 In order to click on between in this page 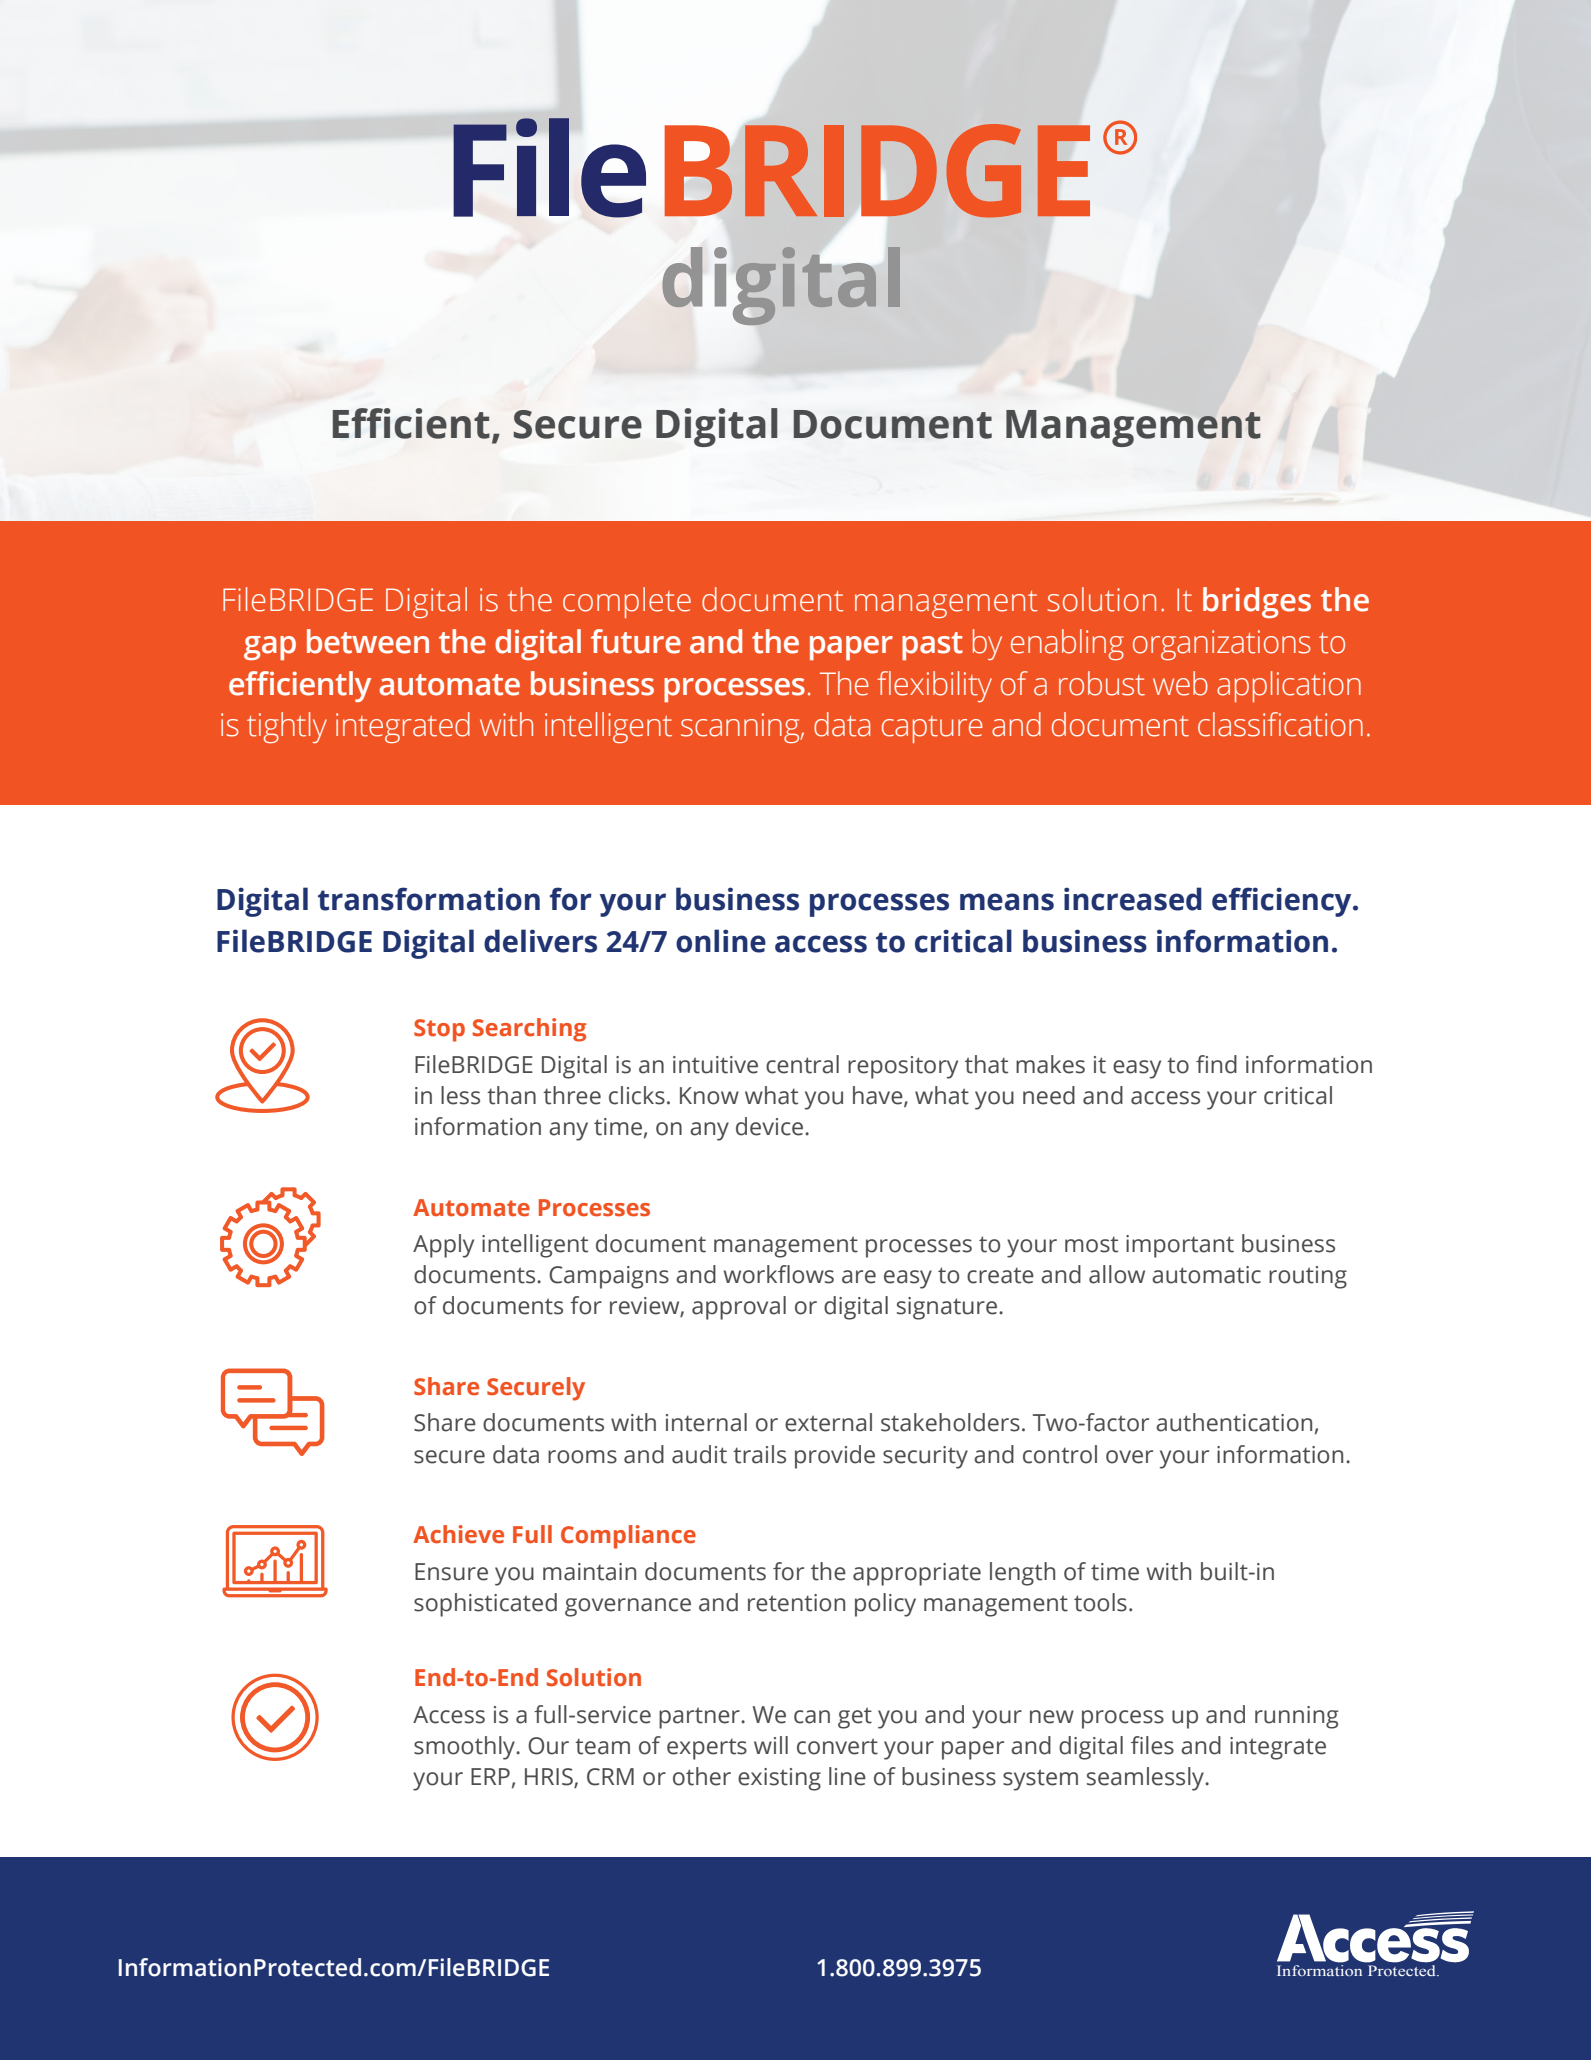, I will do `click(368, 641)`.
